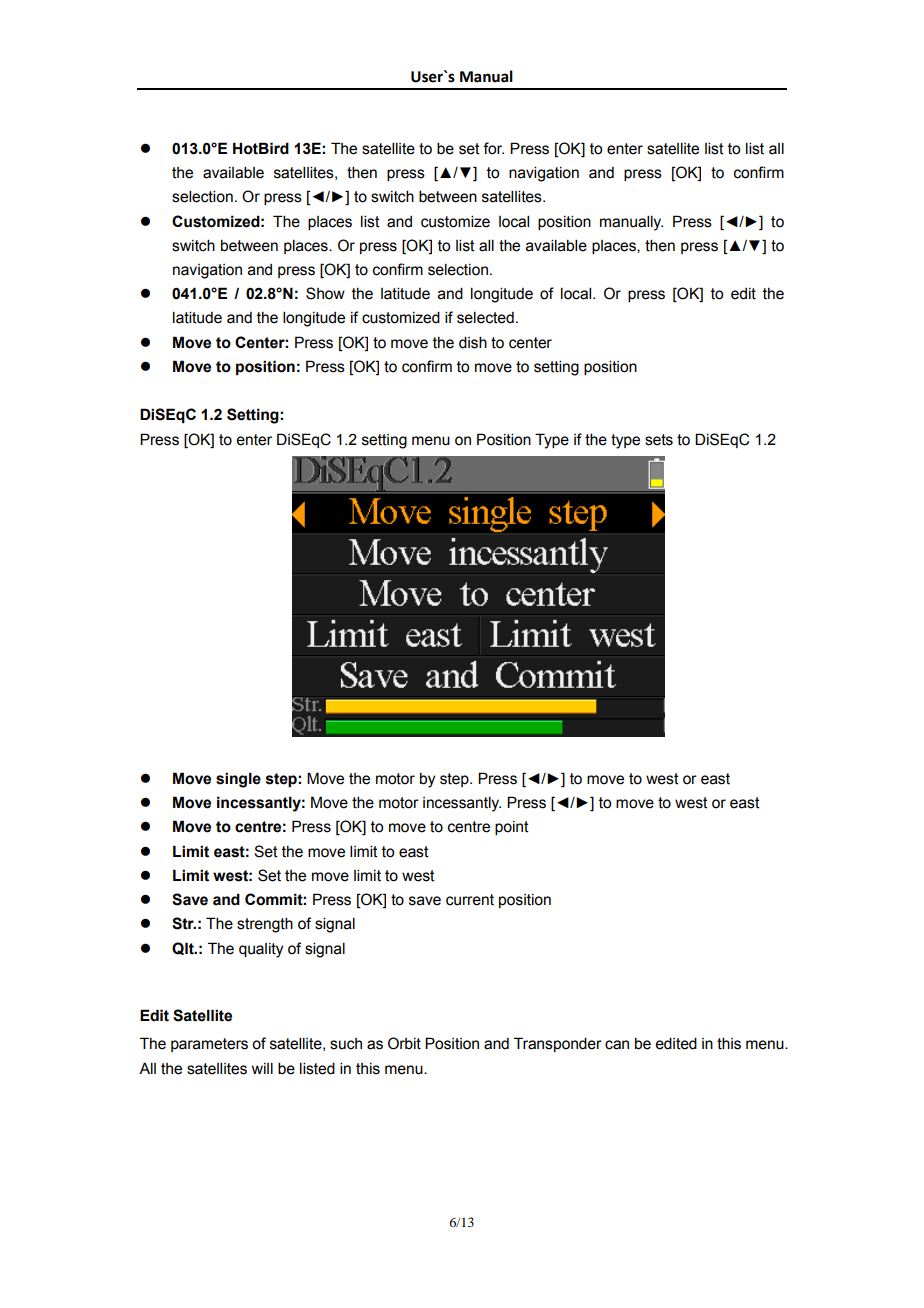 This page has width=924, height=1308. I want to click on strength, so click(265, 925).
